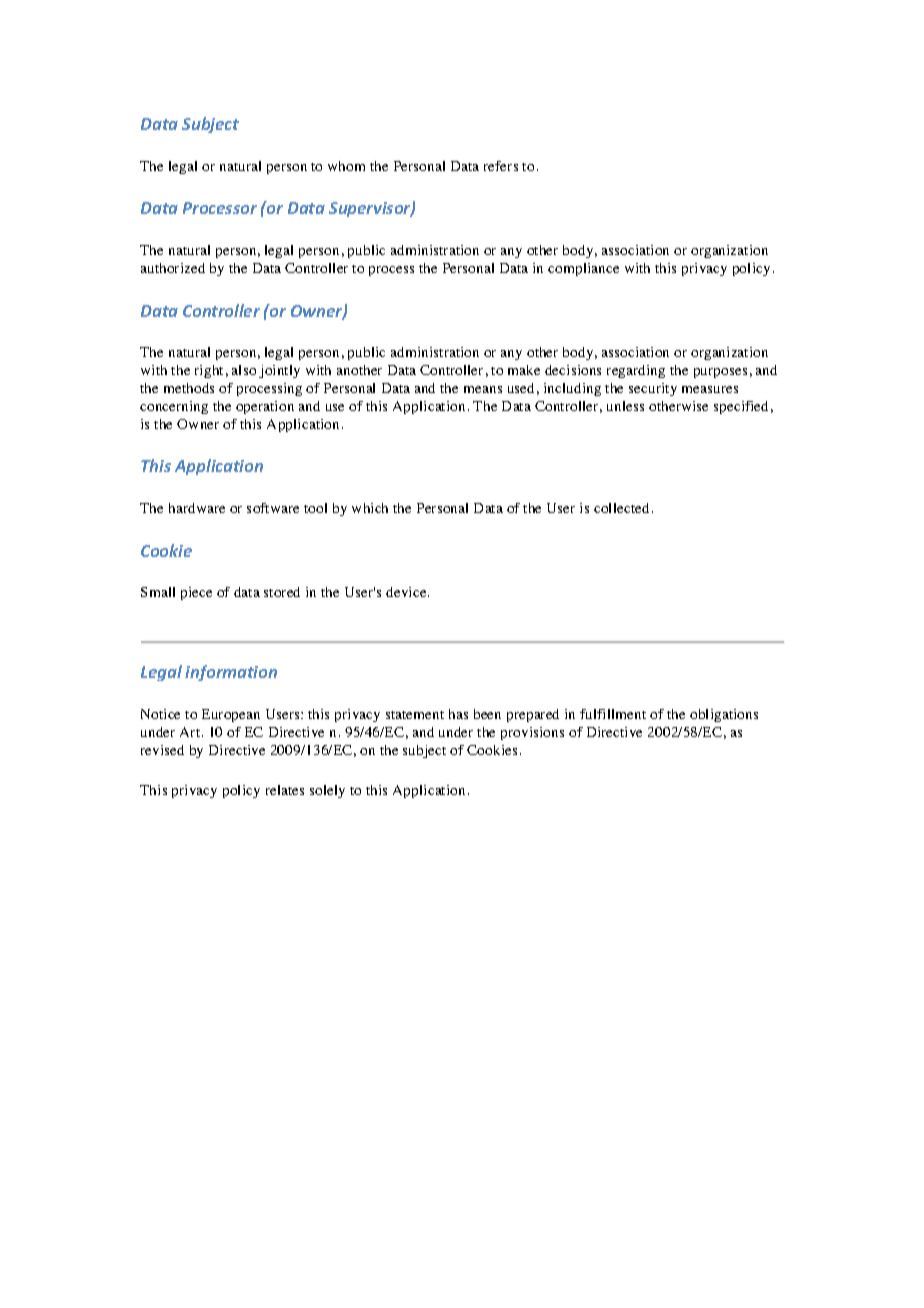  What do you see at coordinates (231, 715) in the page?
I see `European` at bounding box center [231, 715].
